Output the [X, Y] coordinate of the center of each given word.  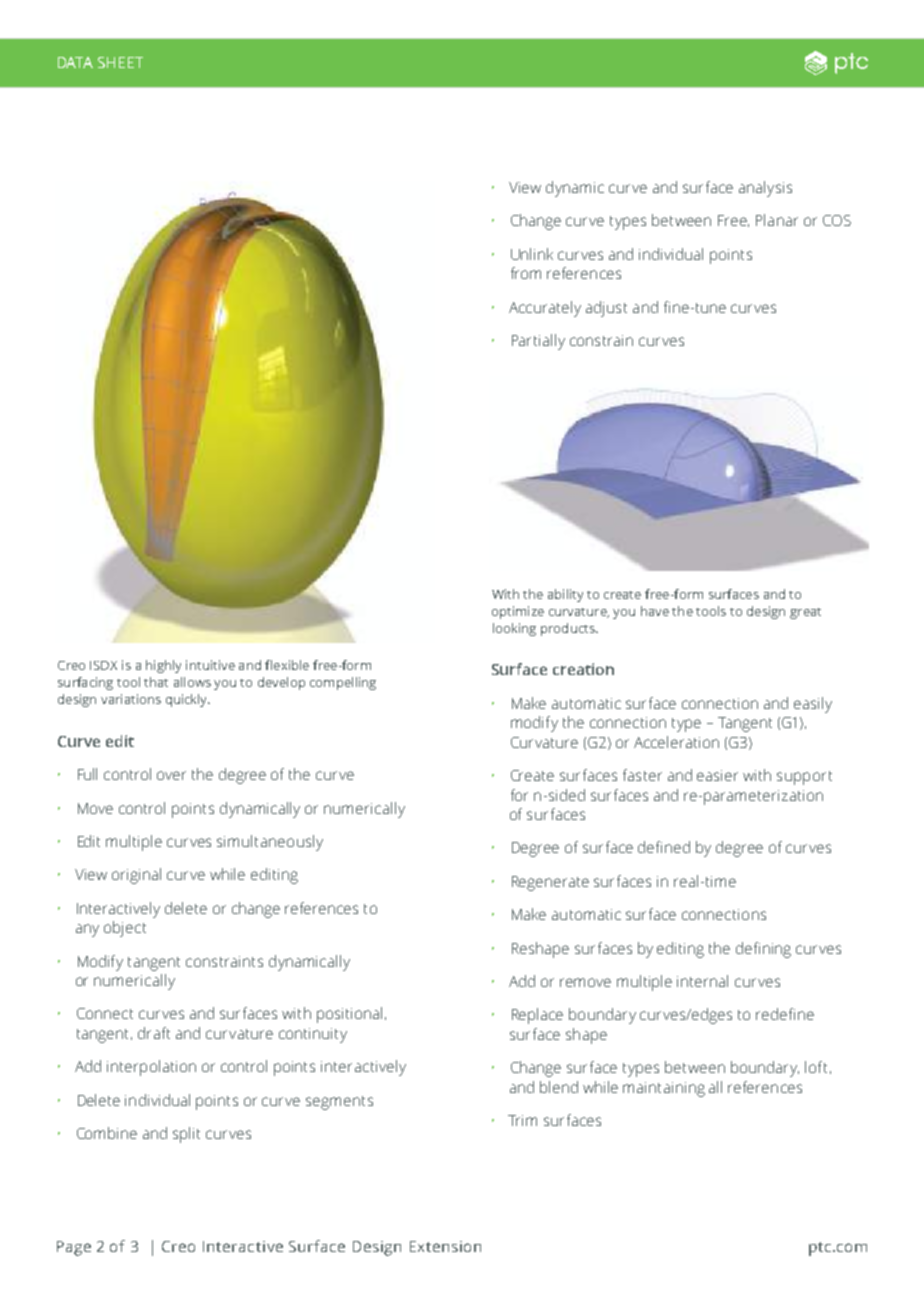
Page [74, 1248]
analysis [765, 189]
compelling [343, 683]
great [805, 613]
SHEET [120, 62]
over [171, 775]
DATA [75, 62]
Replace [537, 1016]
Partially [538, 342]
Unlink [532, 254]
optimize [518, 612]
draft [154, 1033]
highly [163, 666]
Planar [777, 220]
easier [717, 775]
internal [702, 981]
